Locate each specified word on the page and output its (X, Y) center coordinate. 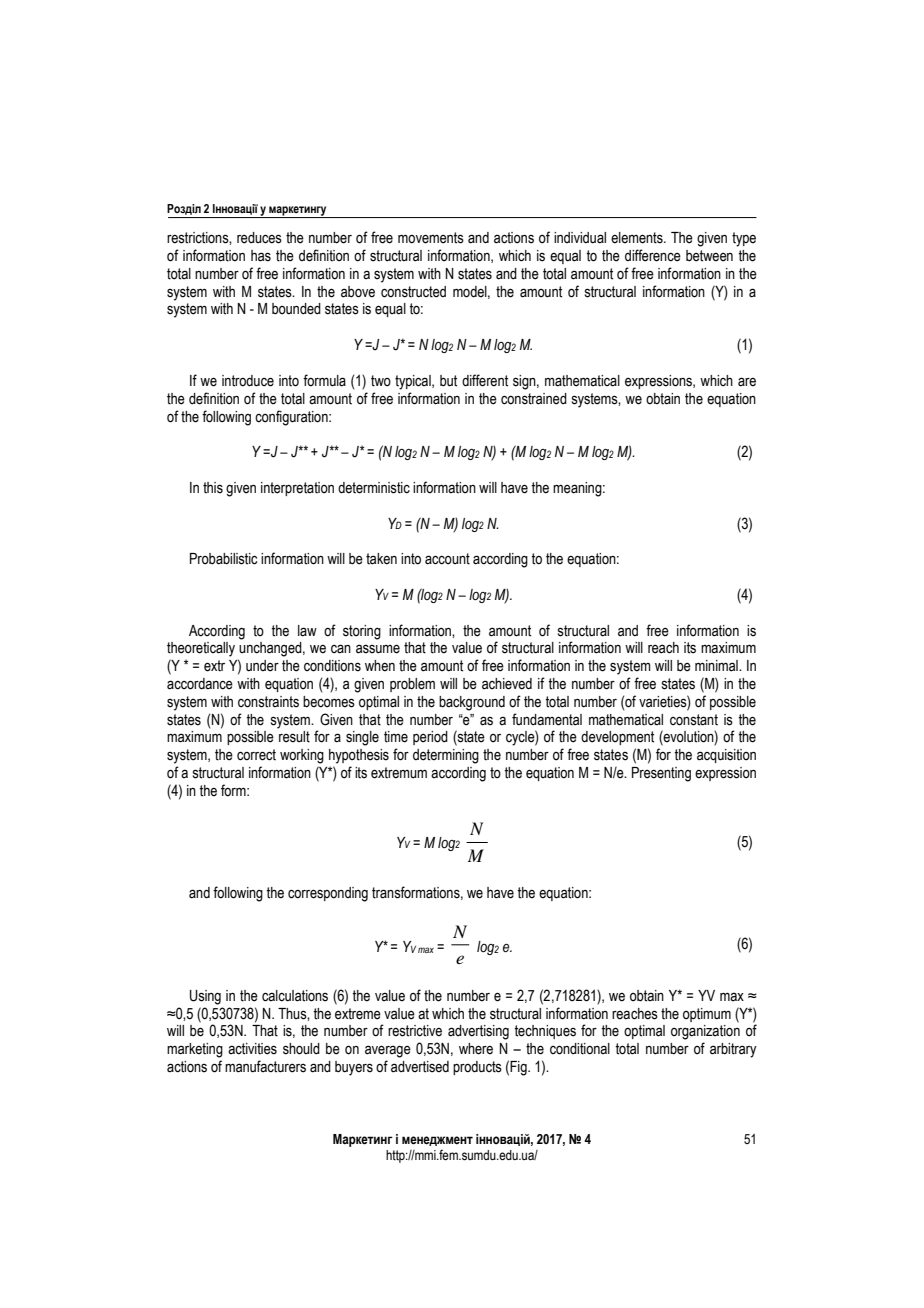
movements (431, 238)
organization (705, 1032)
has (261, 256)
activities (252, 1049)
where (476, 1049)
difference (653, 255)
